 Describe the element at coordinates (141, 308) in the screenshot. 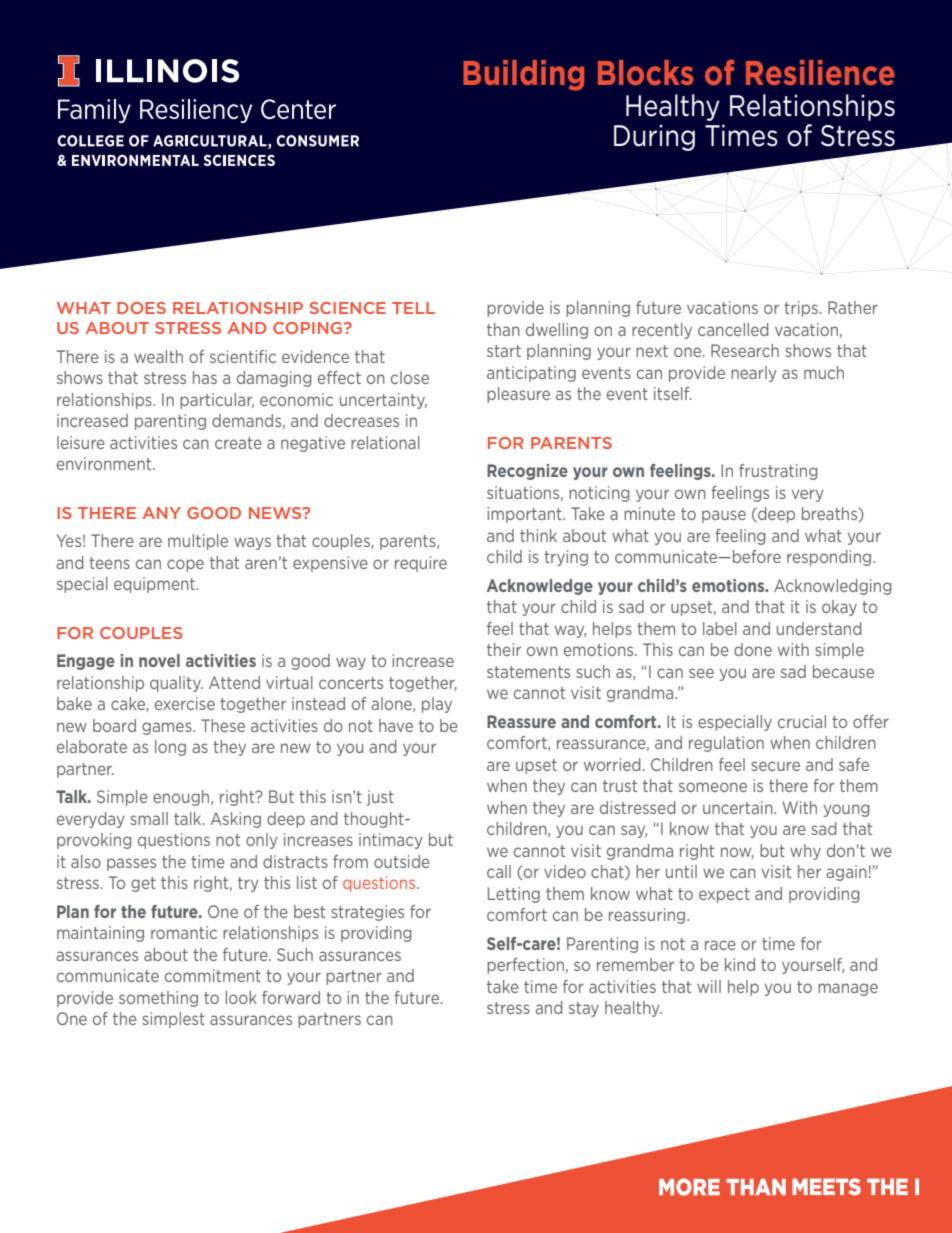

I see `DOES` at that location.
